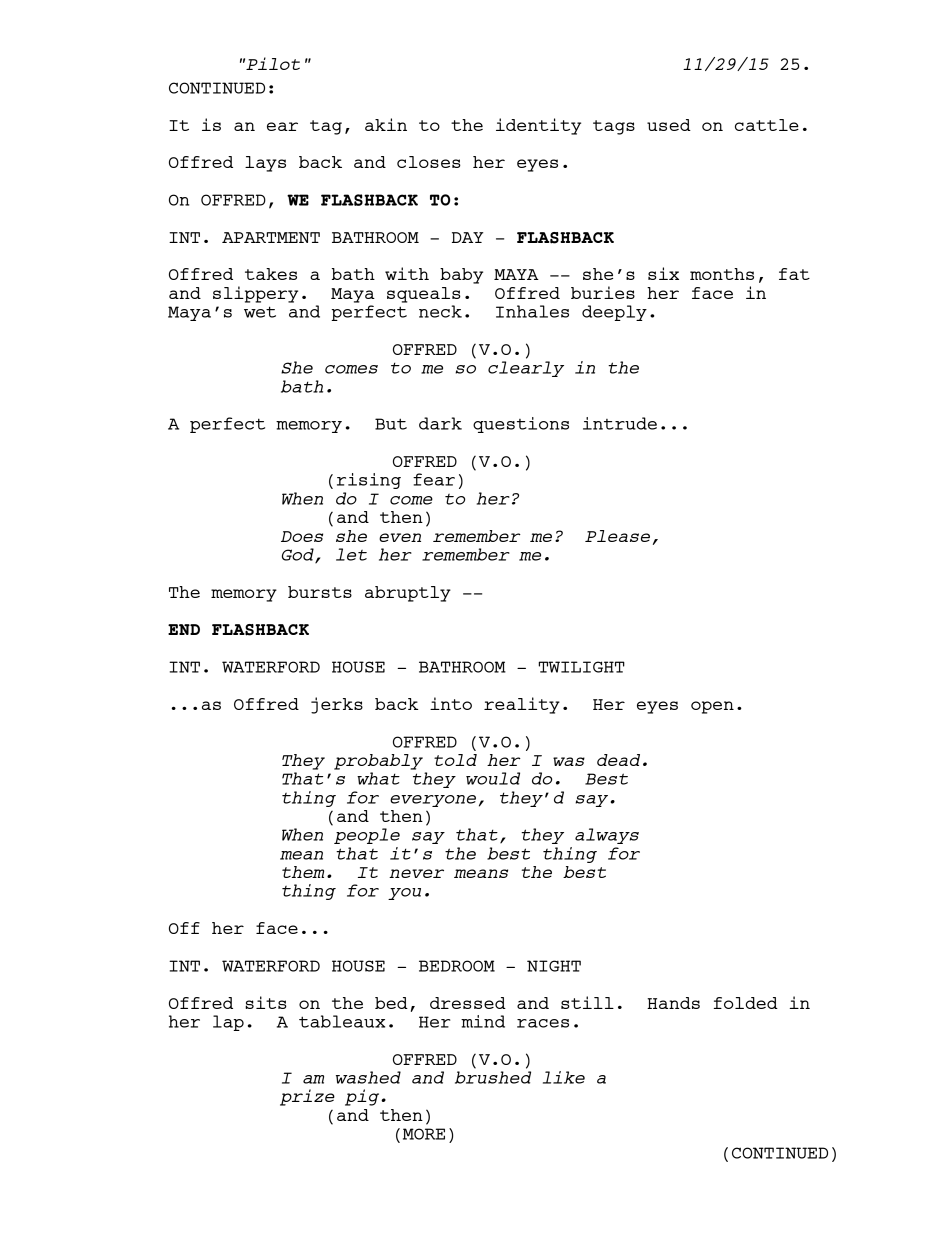  What do you see at coordinates (307, 1097) in the page?
I see `prize` at bounding box center [307, 1097].
